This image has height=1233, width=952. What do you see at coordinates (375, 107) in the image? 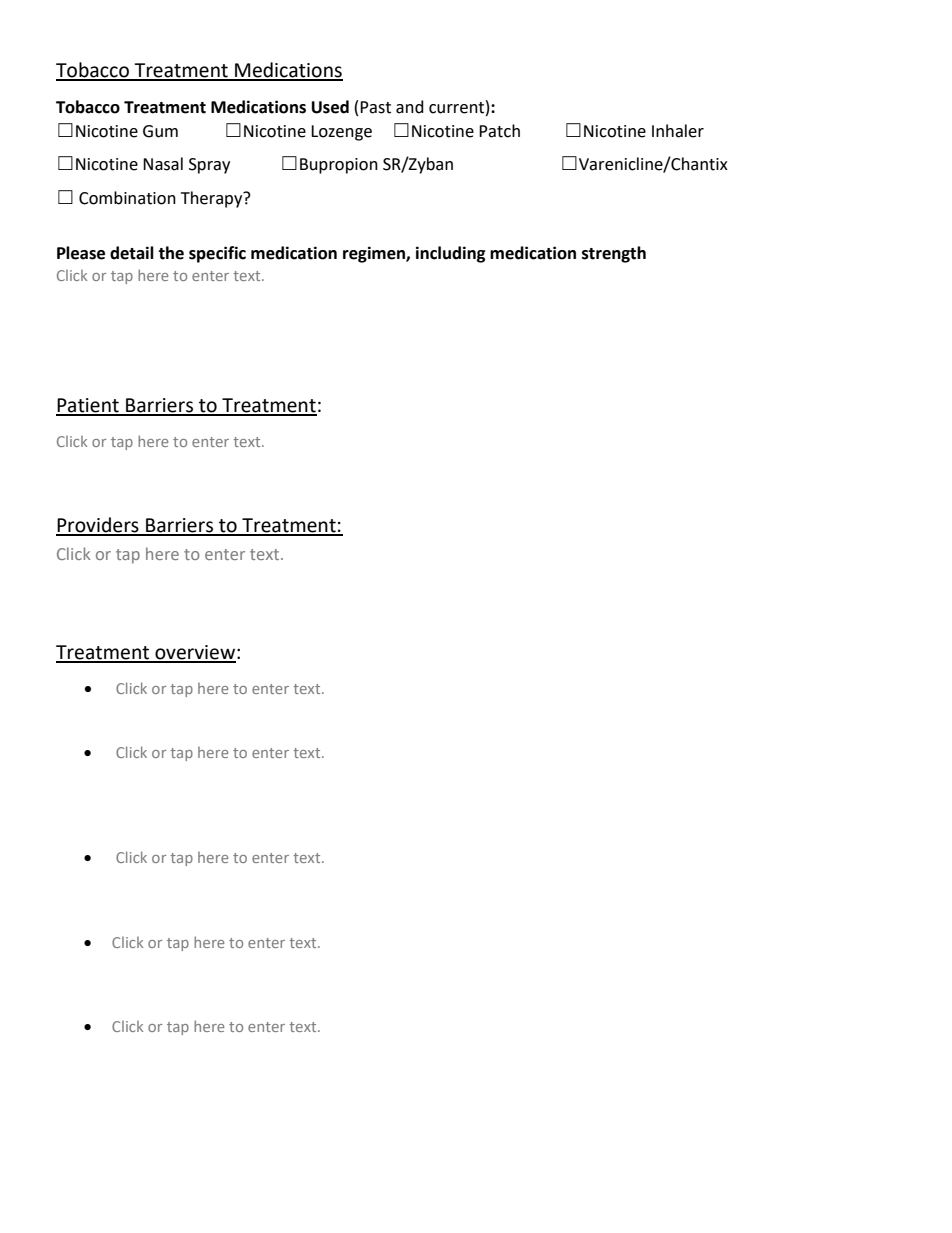
I see `Past` at bounding box center [375, 107].
